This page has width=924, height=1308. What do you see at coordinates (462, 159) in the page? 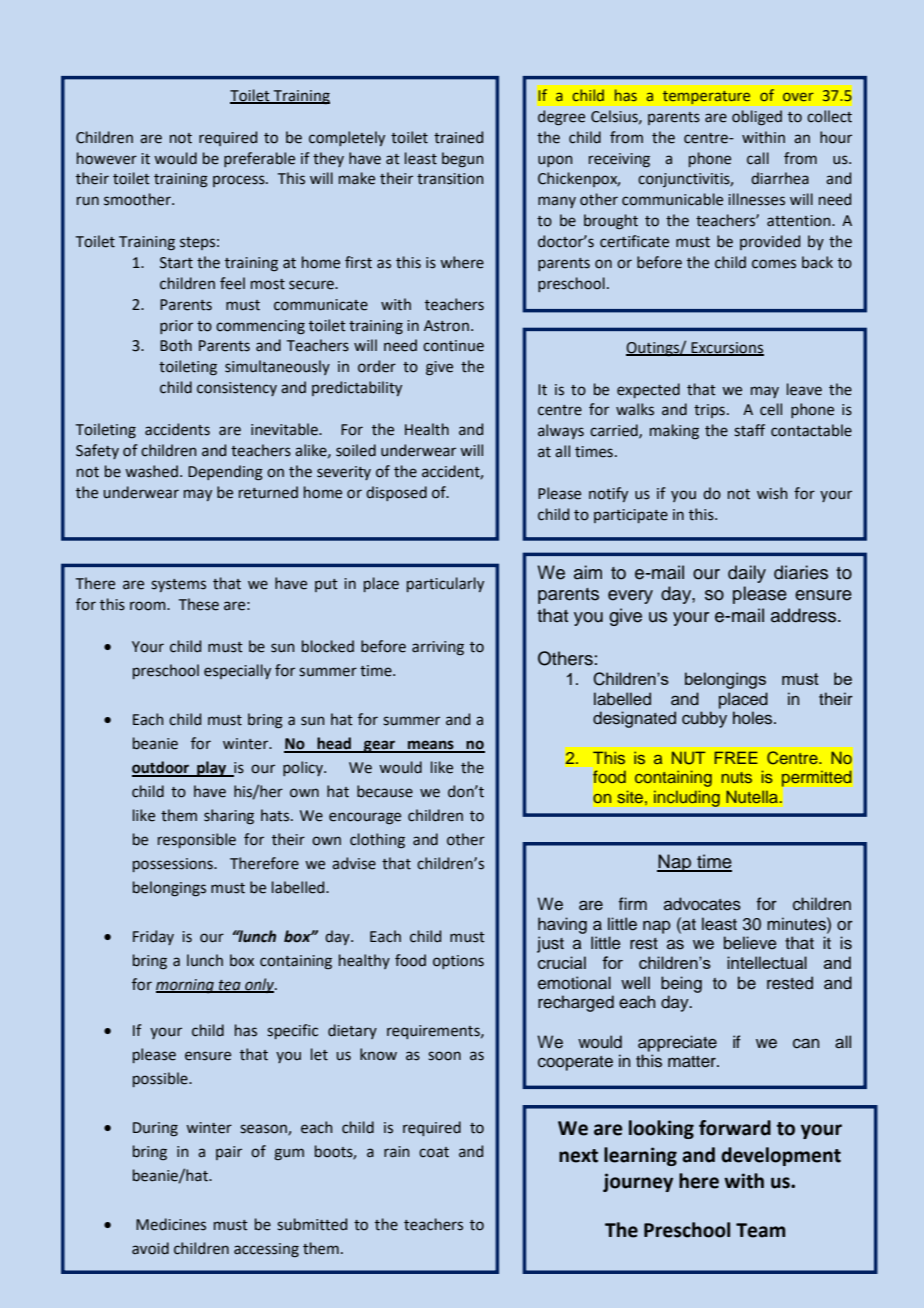
I see `begun` at bounding box center [462, 159].
